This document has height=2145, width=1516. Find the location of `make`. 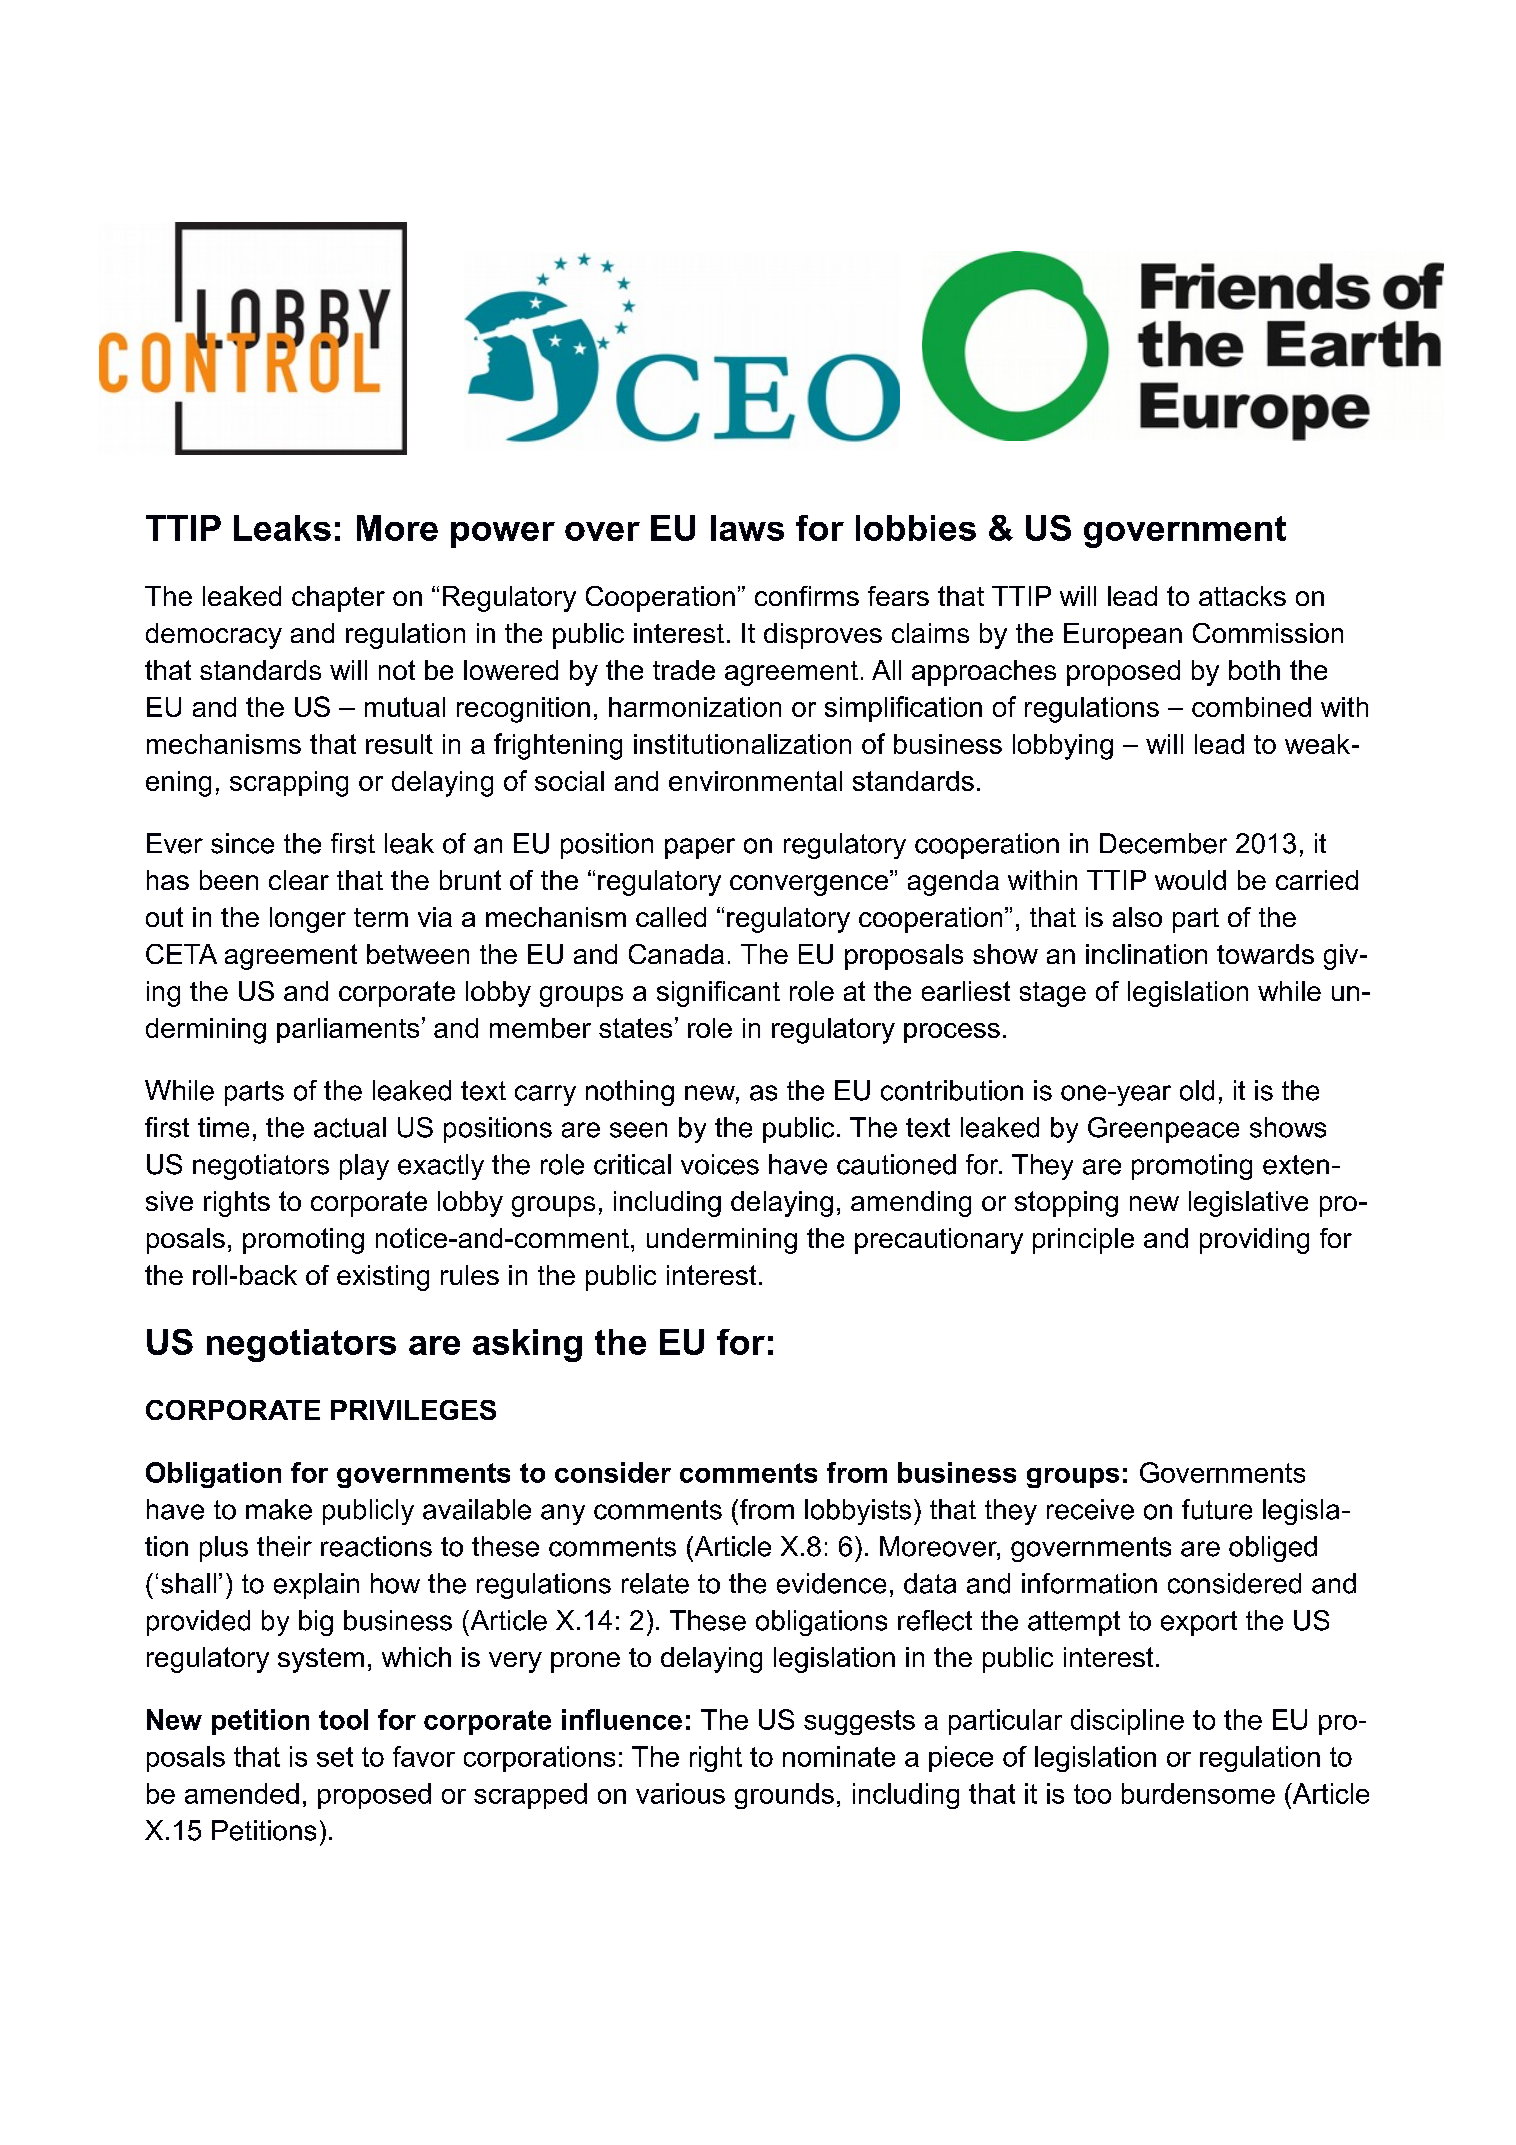

make is located at coordinates (279, 1509).
